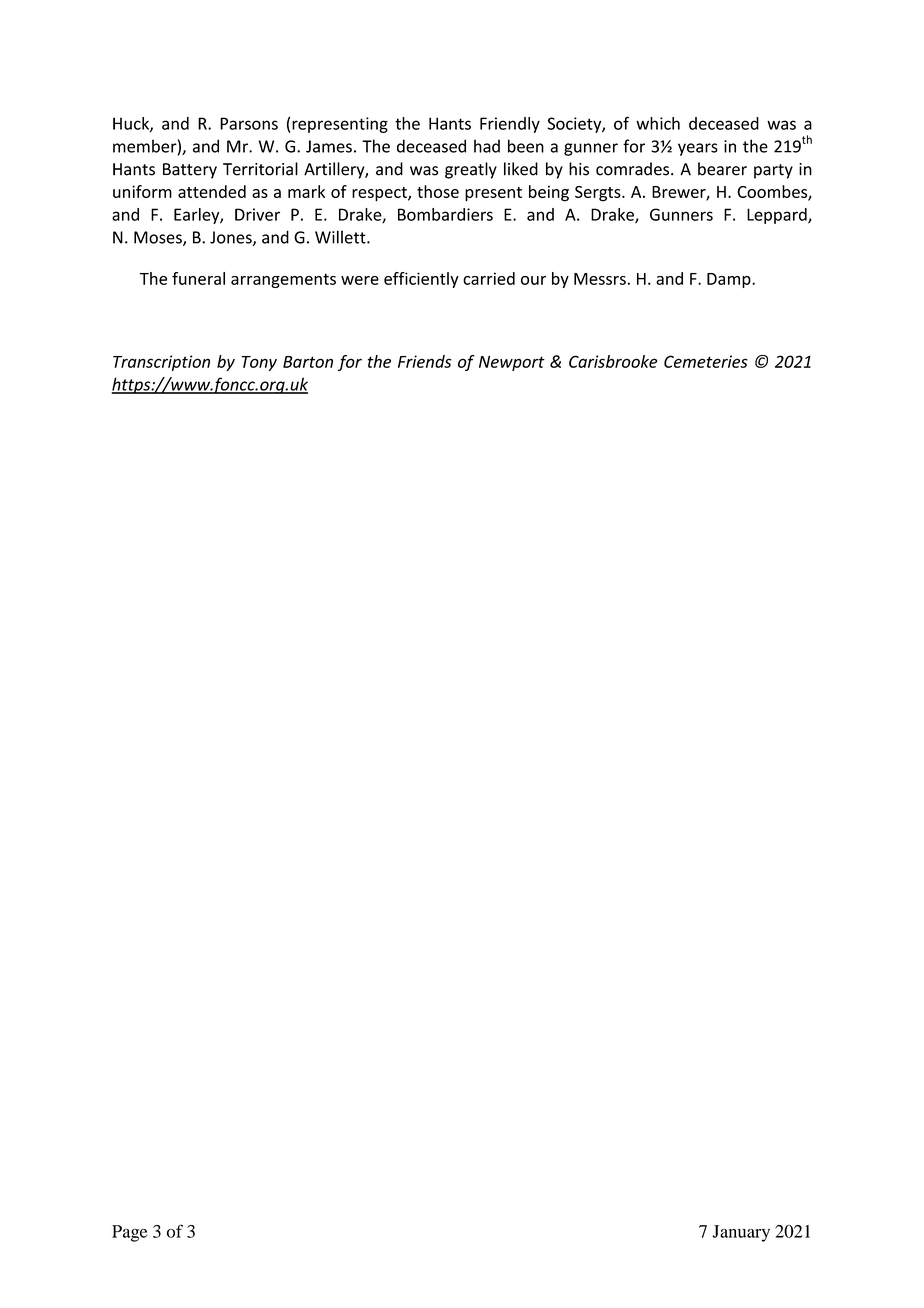 This screenshot has width=924, height=1308. What do you see at coordinates (161, 363) in the screenshot?
I see `Transcription` at bounding box center [161, 363].
